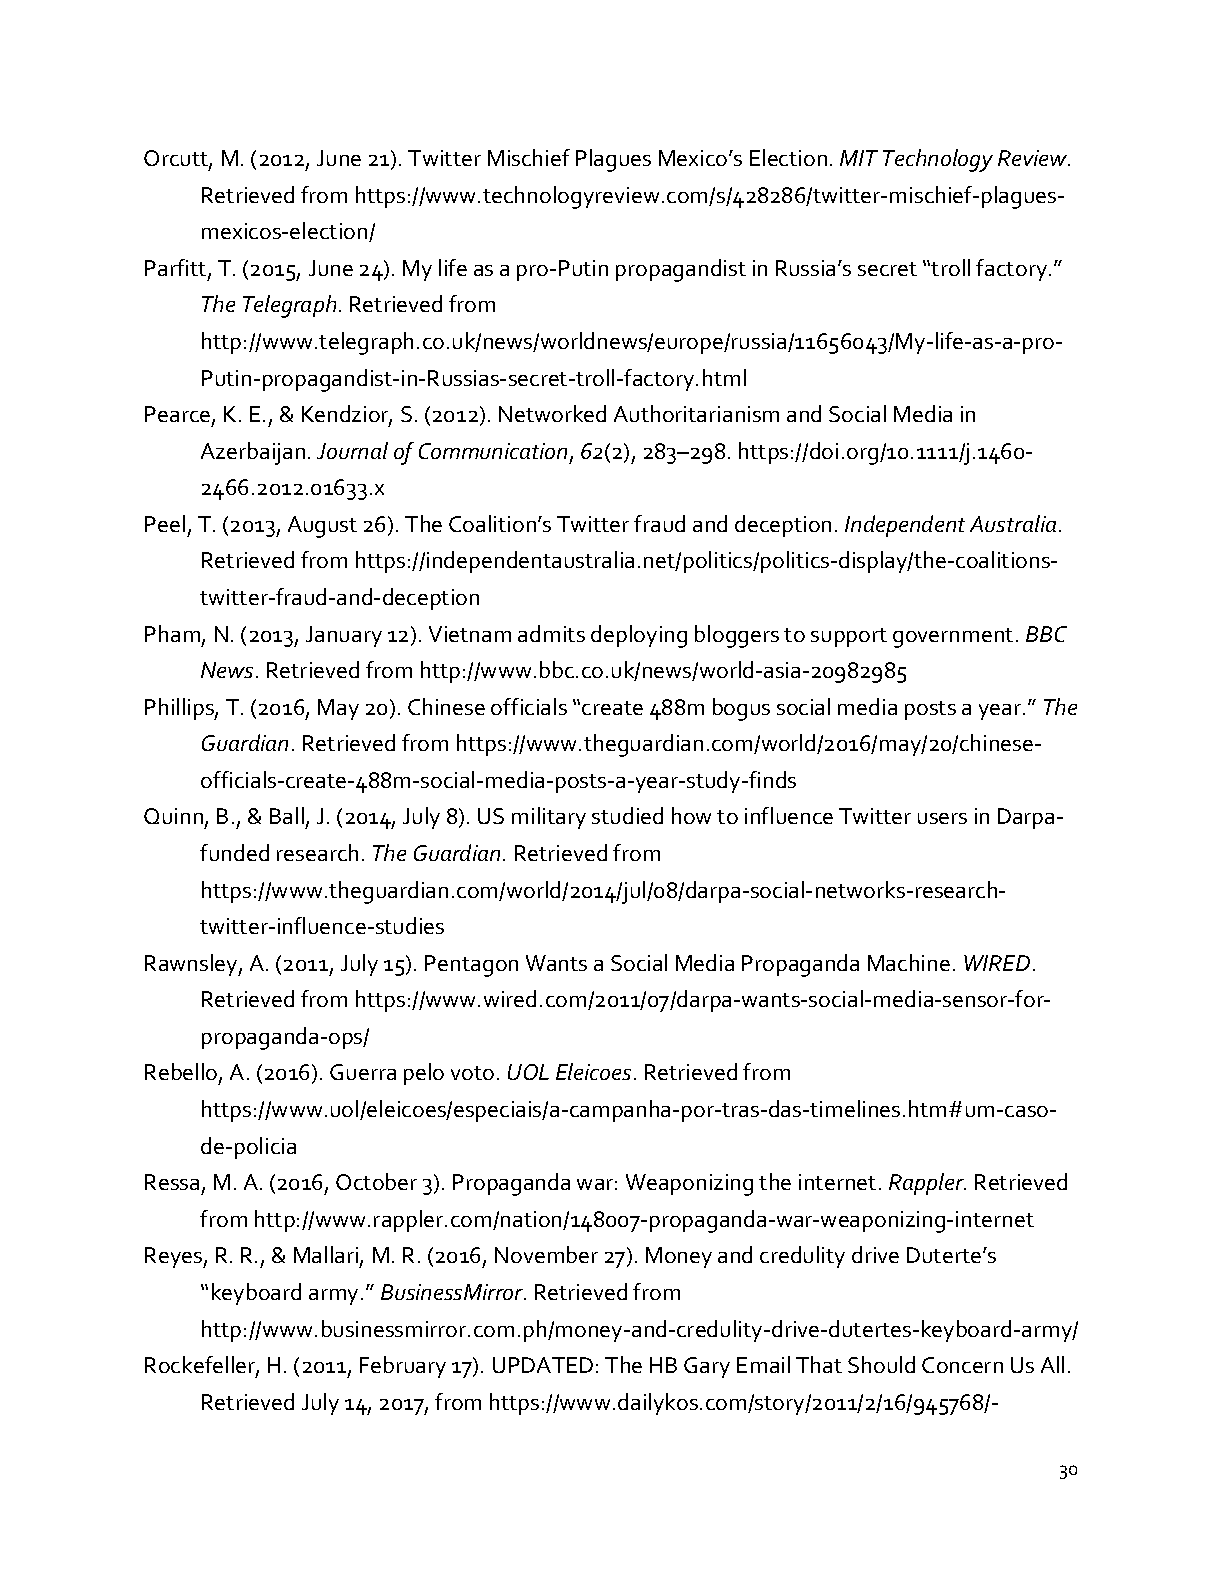 Image resolution: width=1223 pixels, height=1582 pixels. I want to click on users, so click(942, 818).
